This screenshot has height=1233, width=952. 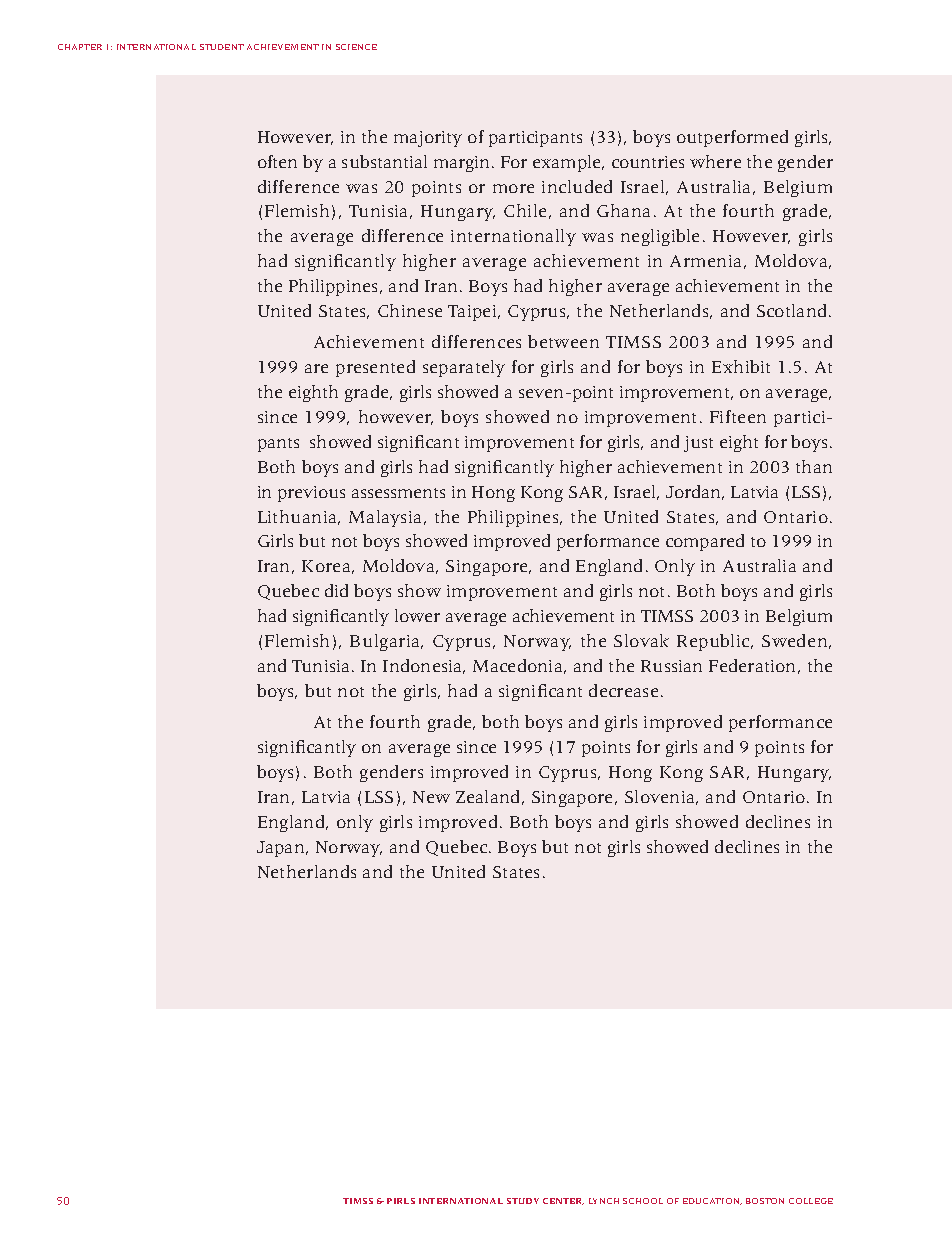 What do you see at coordinates (464, 368) in the screenshot?
I see `separately` at bounding box center [464, 368].
